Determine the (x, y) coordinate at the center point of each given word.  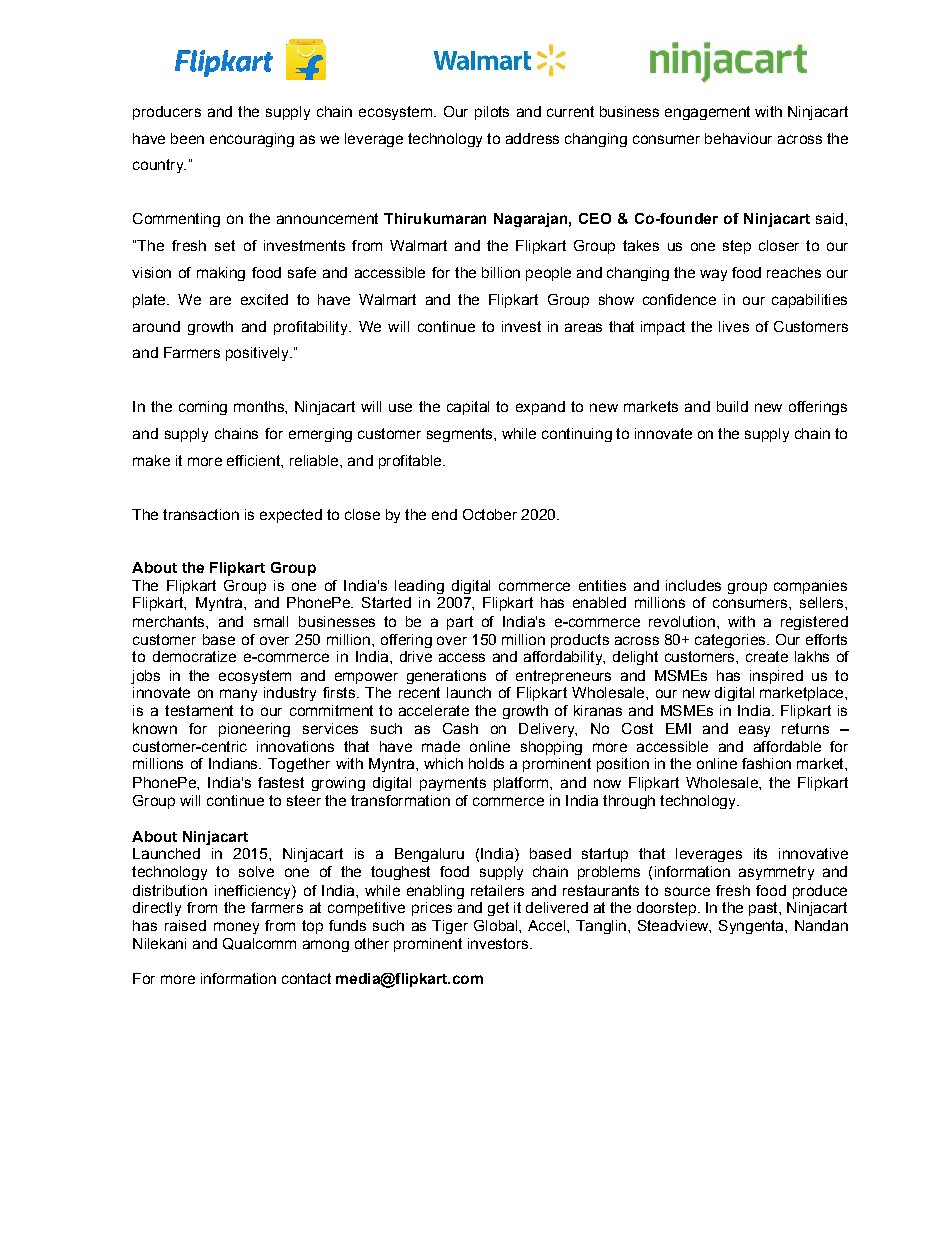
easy (754, 731)
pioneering (254, 730)
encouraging (252, 140)
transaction (201, 514)
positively (258, 354)
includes (693, 585)
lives (734, 326)
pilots (492, 113)
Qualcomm (259, 944)
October (490, 514)
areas (583, 327)
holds (486, 763)
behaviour (738, 138)
